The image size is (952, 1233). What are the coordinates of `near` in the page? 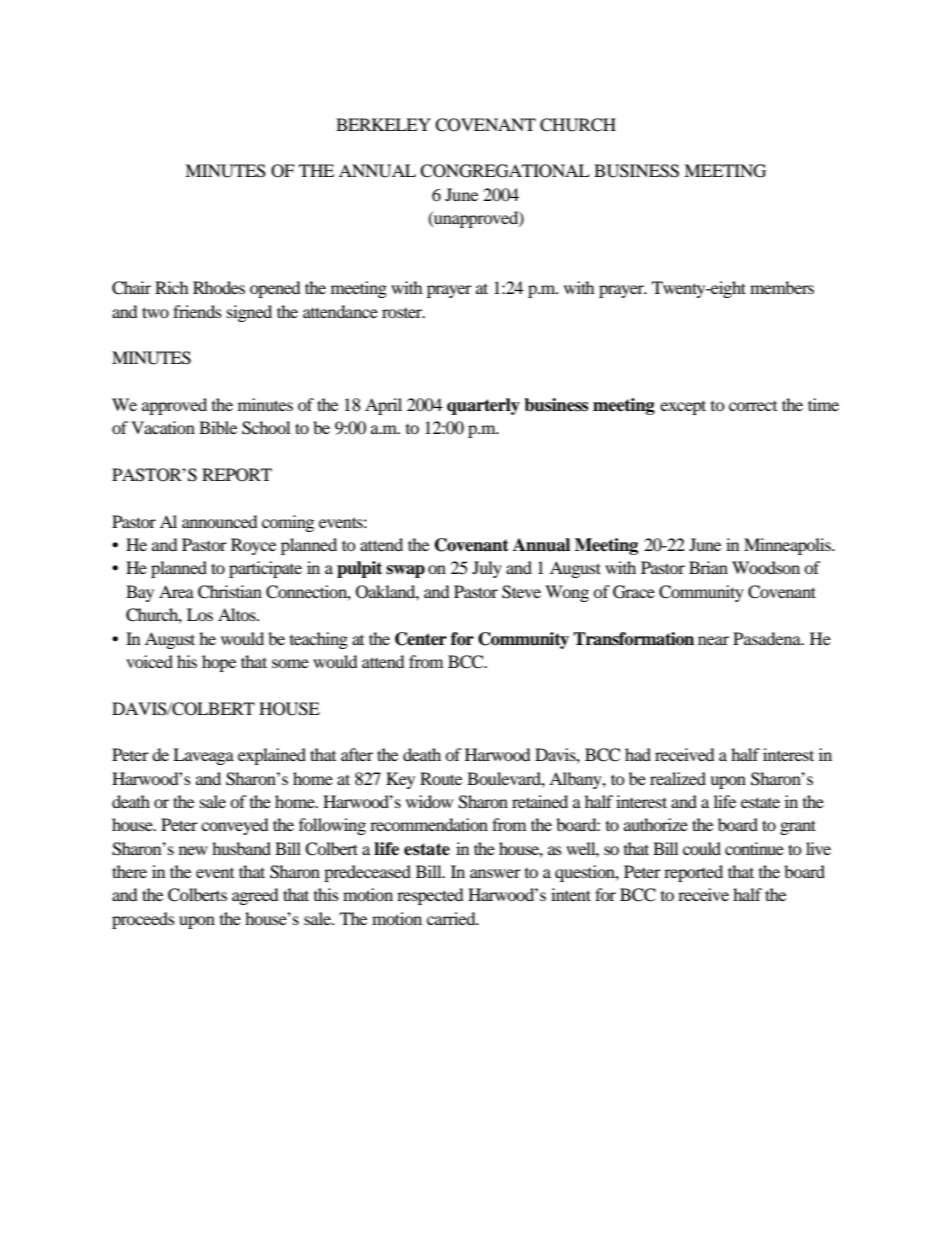 It's located at (713, 640).
